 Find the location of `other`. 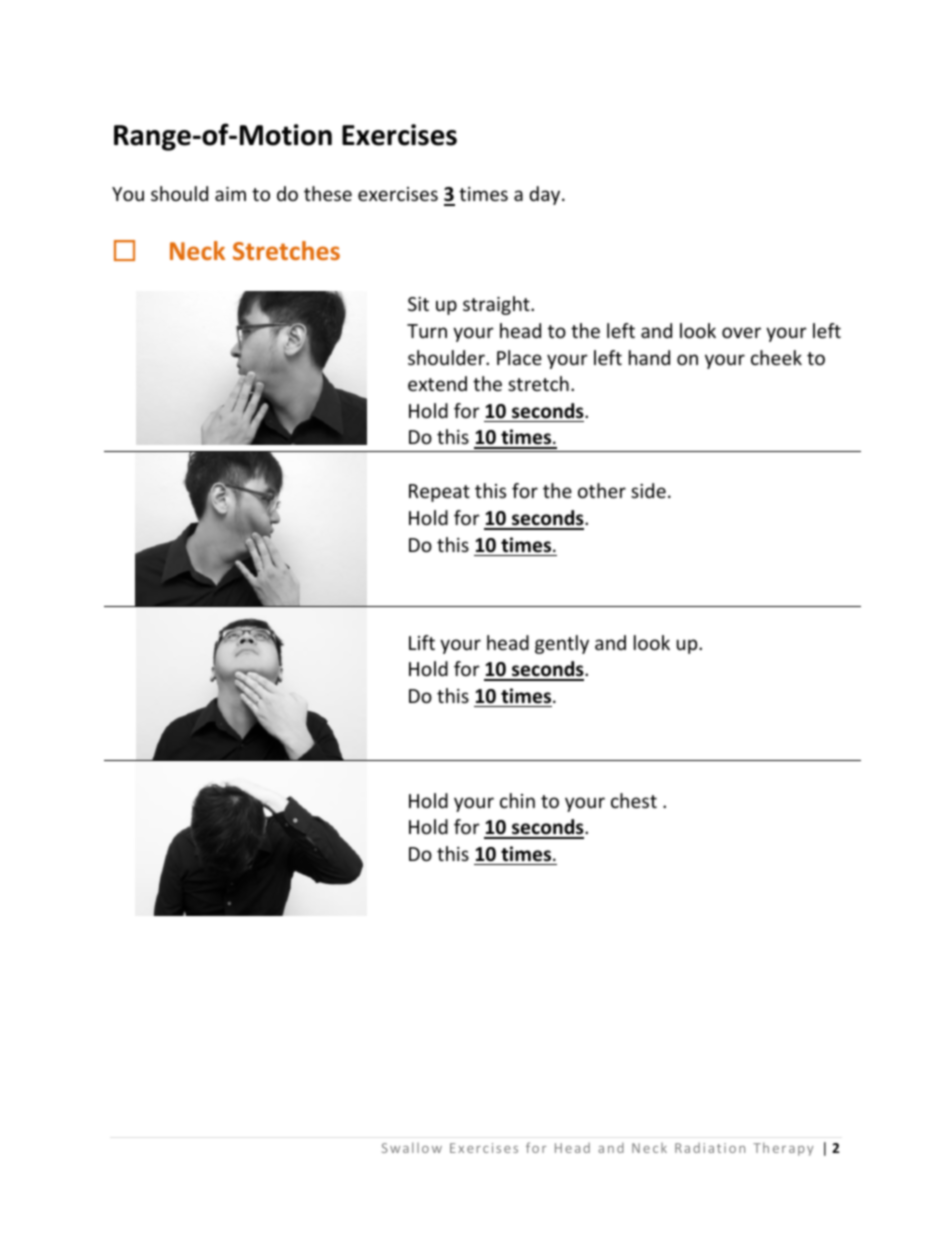

other is located at coordinates (602, 490).
